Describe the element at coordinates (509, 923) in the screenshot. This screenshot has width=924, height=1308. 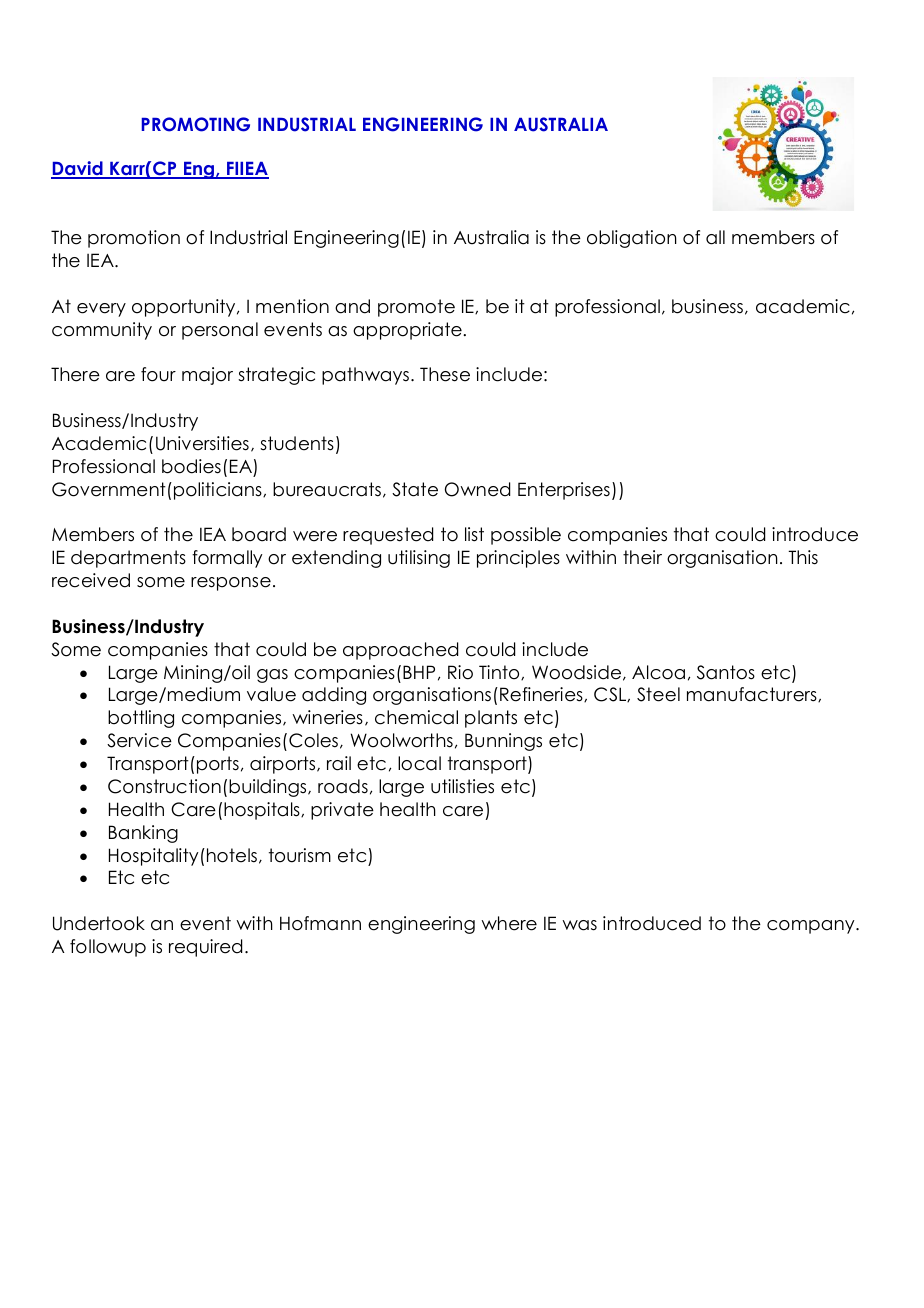
I see `where` at that location.
